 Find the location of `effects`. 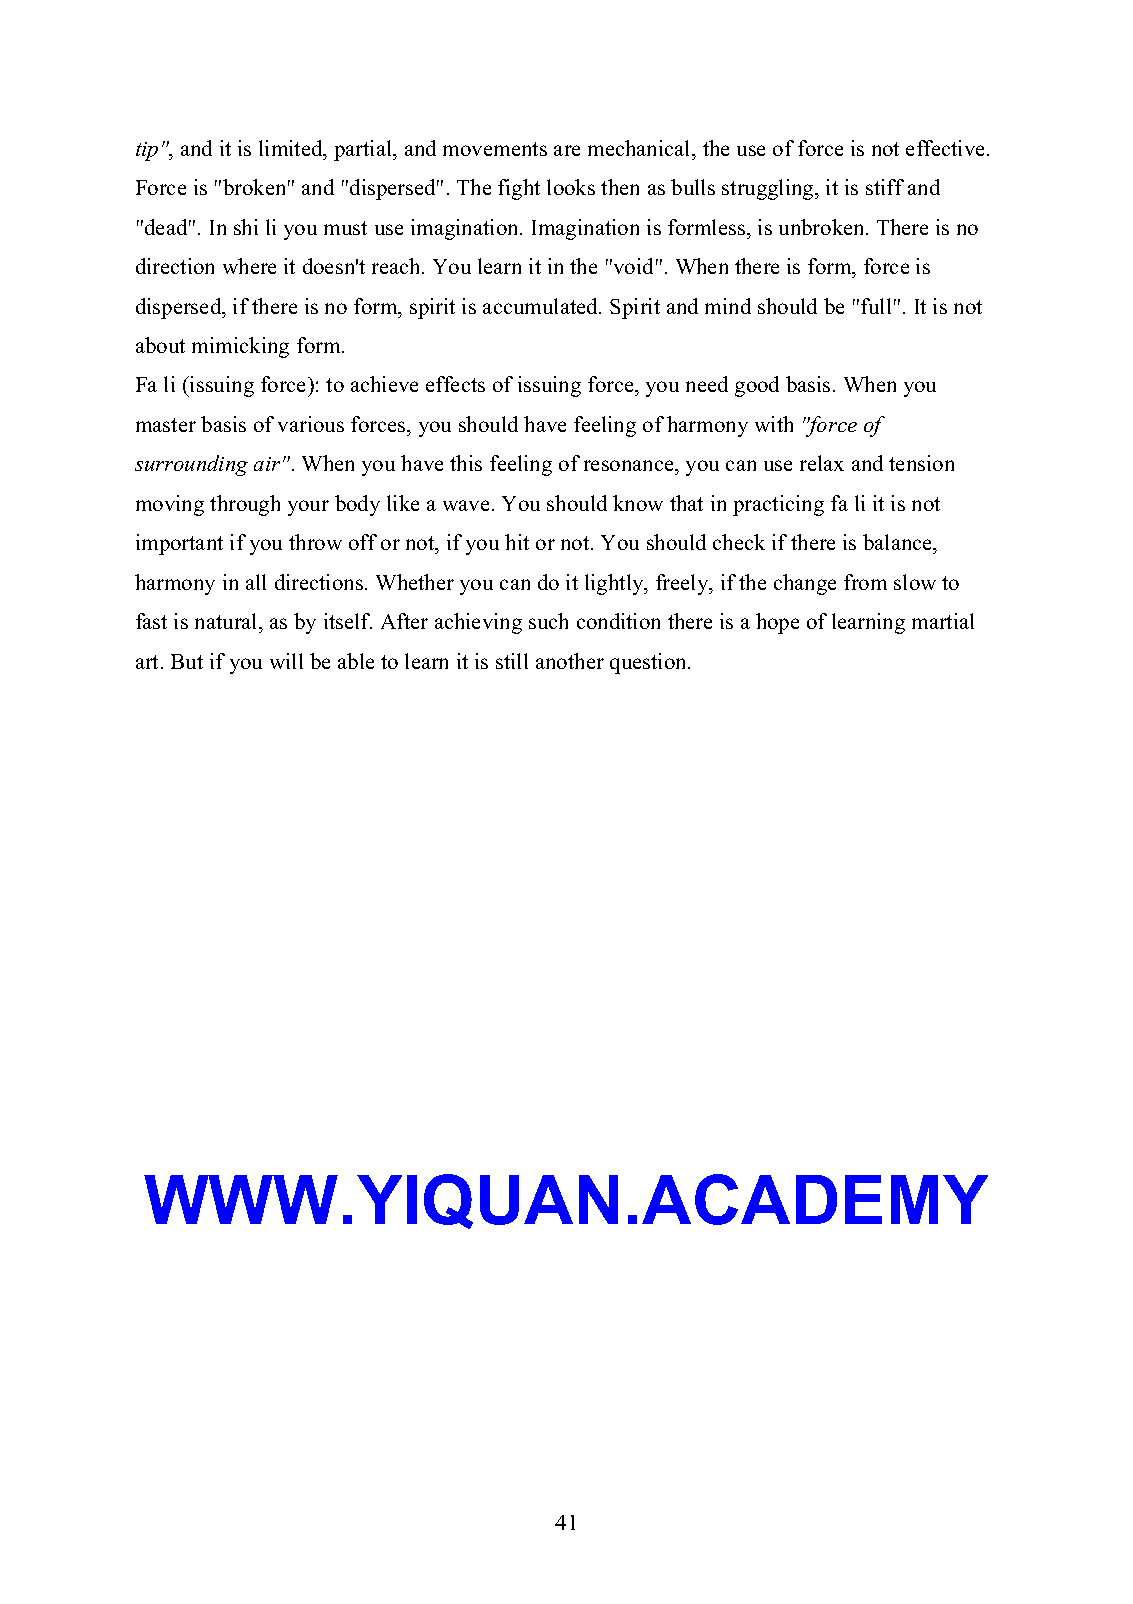

effects is located at coordinates (455, 384).
